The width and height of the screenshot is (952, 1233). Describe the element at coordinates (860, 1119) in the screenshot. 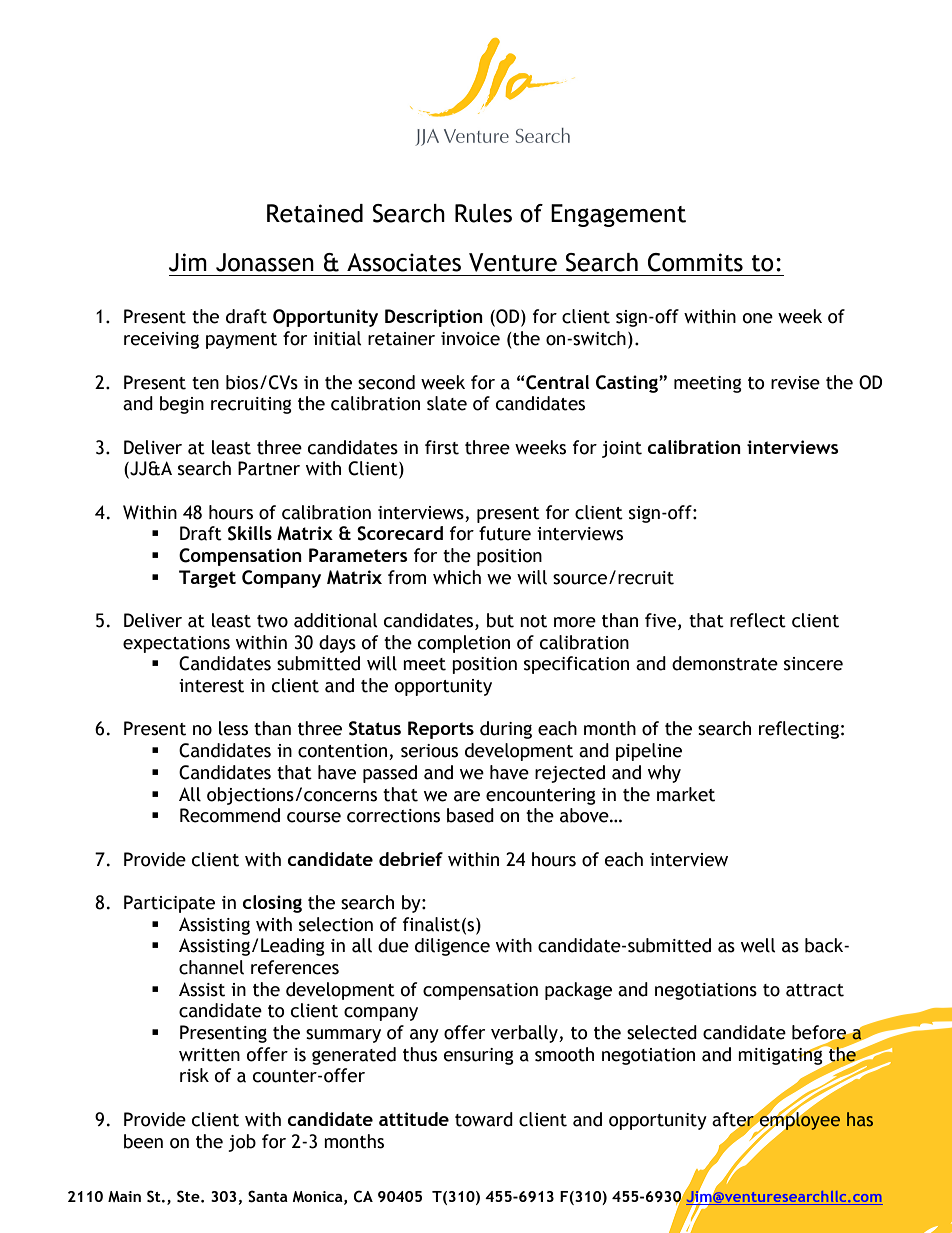

I see `has` at that location.
